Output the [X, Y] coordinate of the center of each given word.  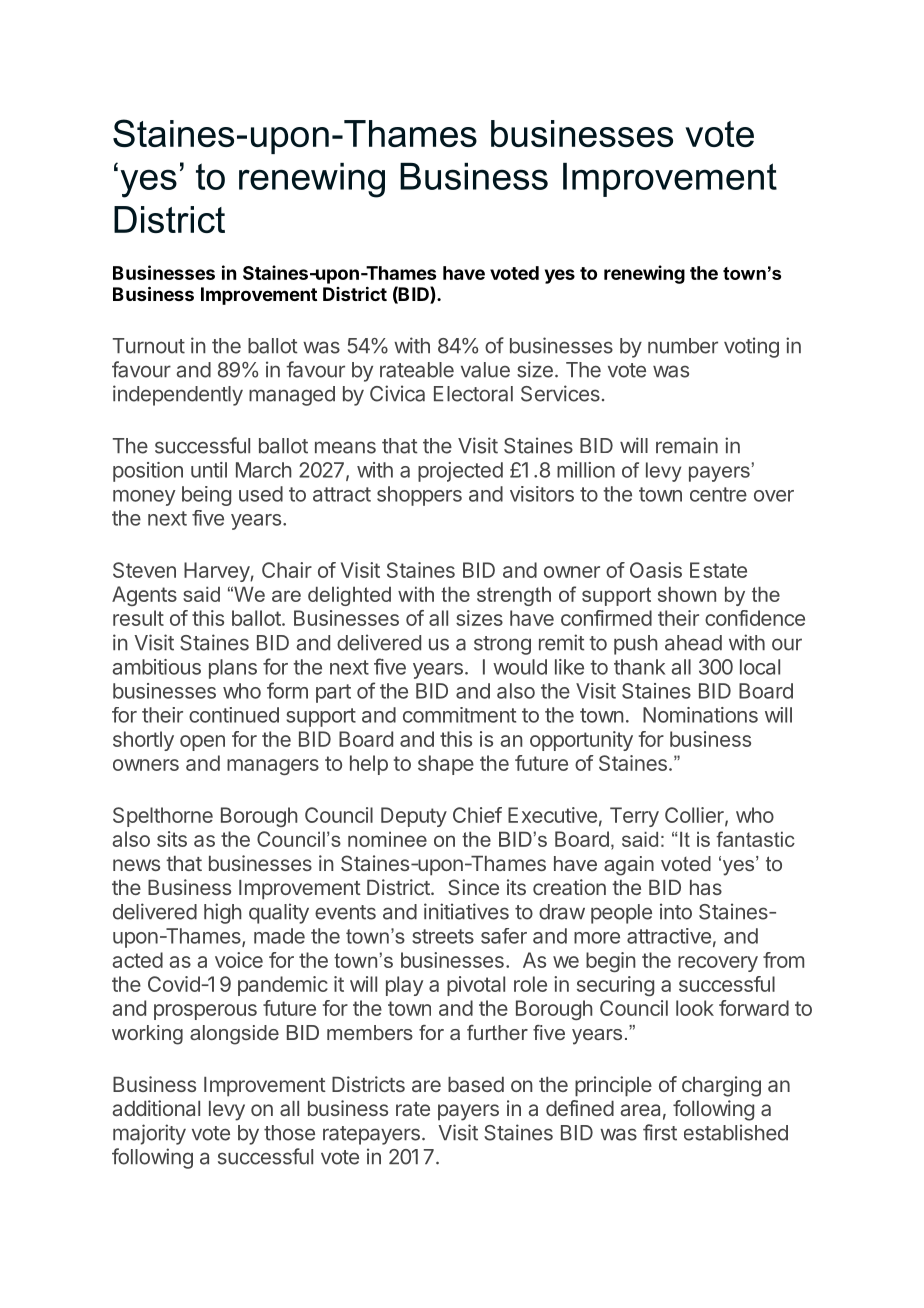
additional [156, 1108]
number [683, 346]
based [476, 1084]
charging [721, 1086]
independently [178, 395]
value [485, 370]
